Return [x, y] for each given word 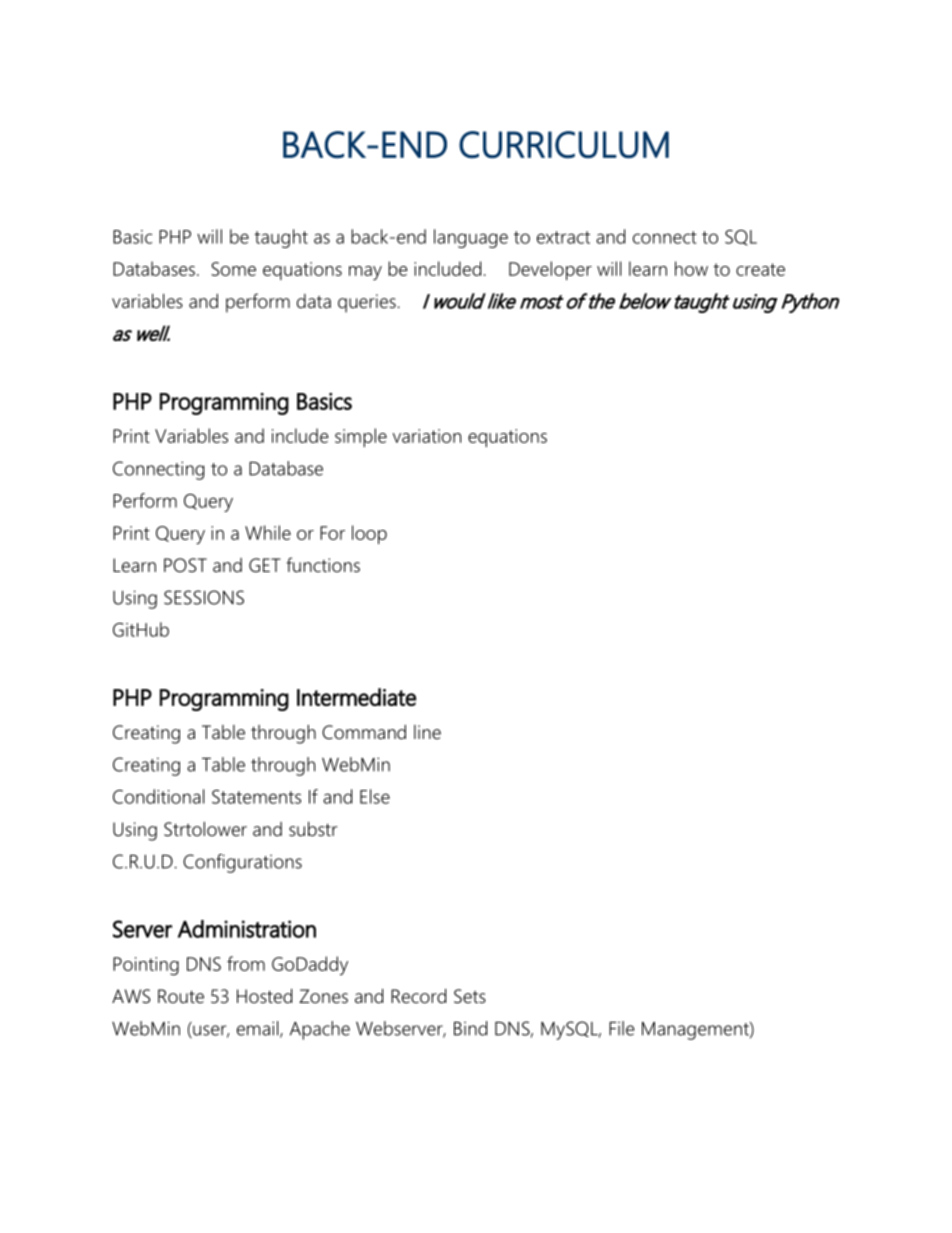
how [691, 268]
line [427, 732]
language [471, 238]
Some [233, 269]
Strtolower [205, 829]
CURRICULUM [564, 145]
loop [369, 534]
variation [427, 436]
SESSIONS [204, 597]
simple [361, 437]
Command [364, 732]
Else [375, 796]
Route [181, 996]
